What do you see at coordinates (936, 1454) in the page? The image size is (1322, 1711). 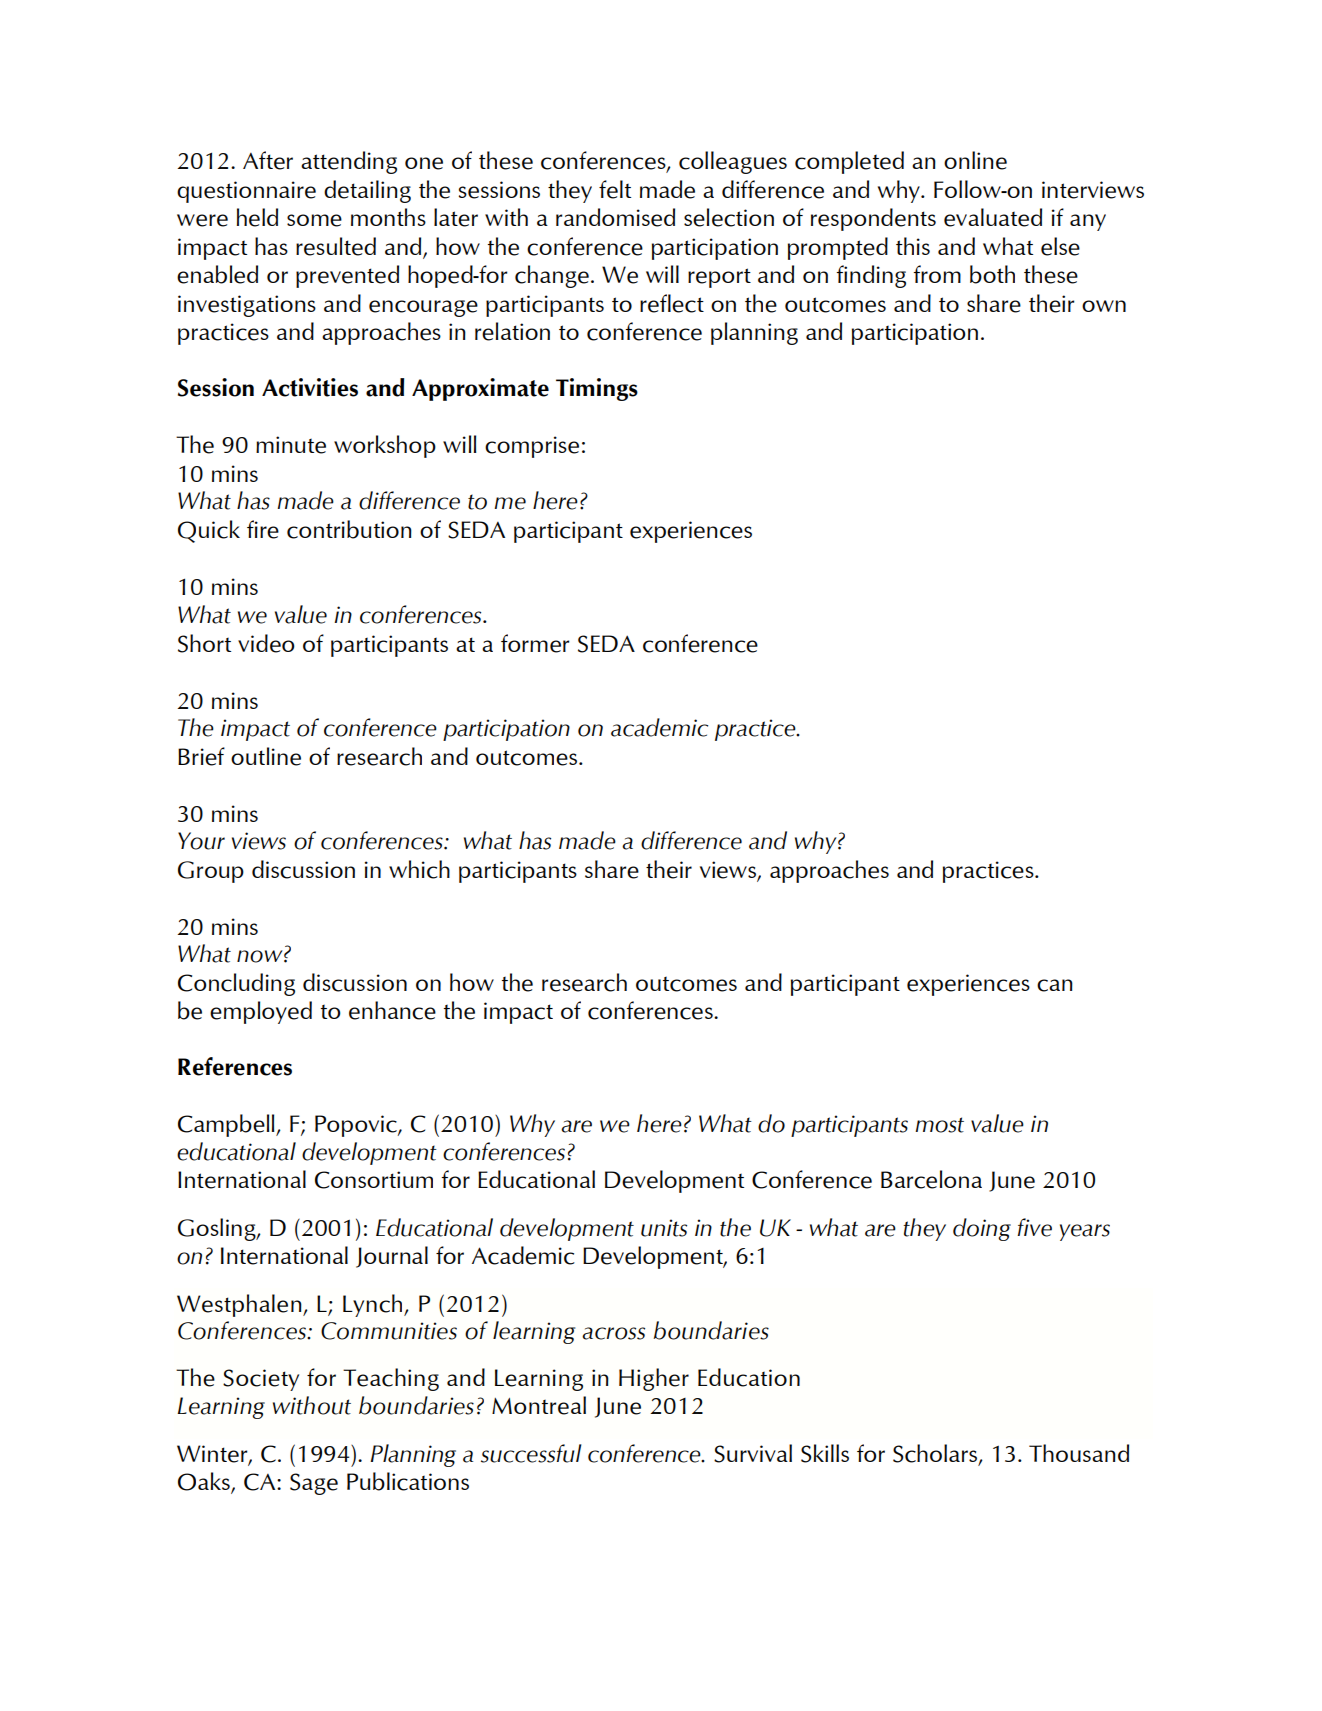 I see `Scholars` at bounding box center [936, 1454].
